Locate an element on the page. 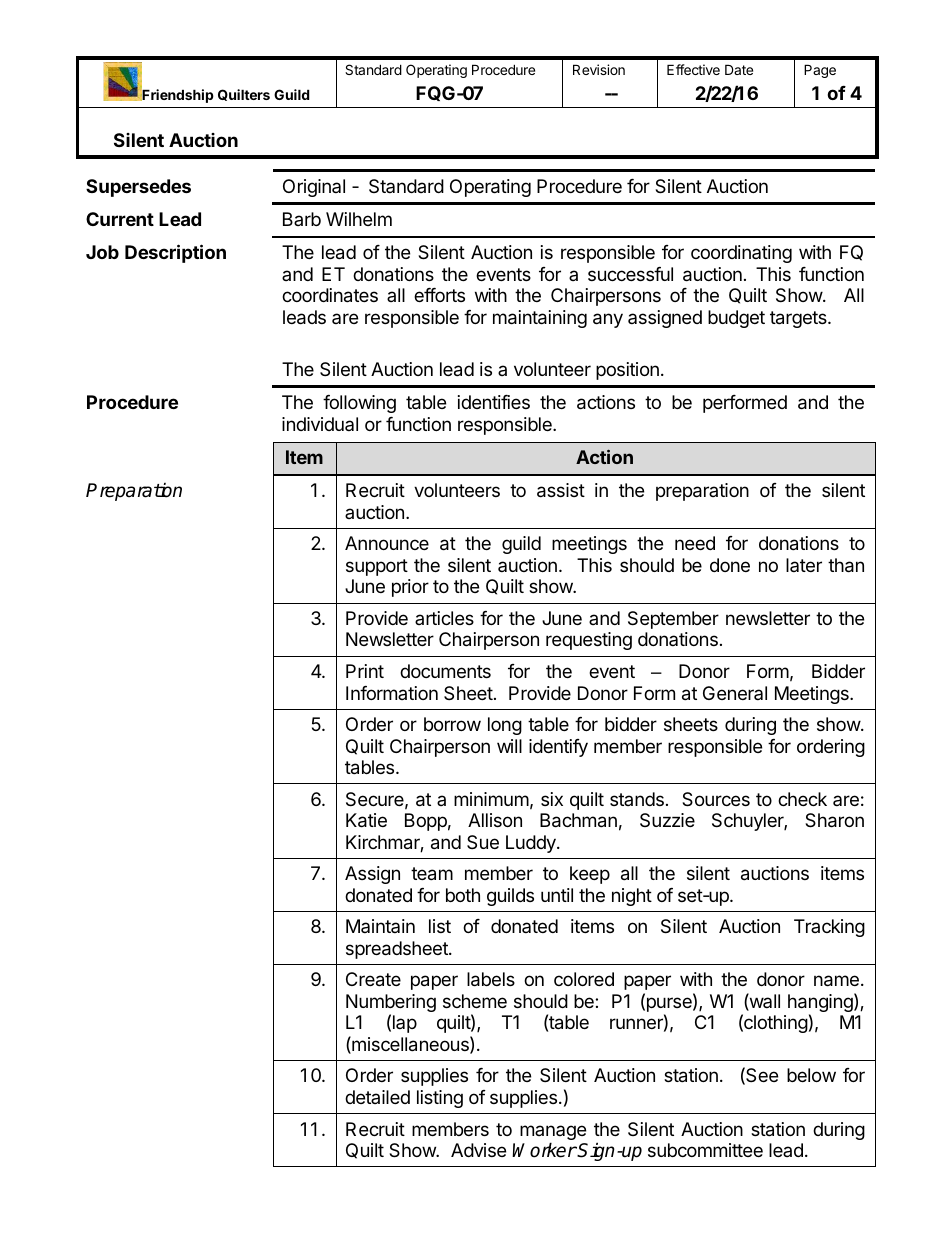 This page has height=1233, width=952. Sue is located at coordinates (483, 842).
